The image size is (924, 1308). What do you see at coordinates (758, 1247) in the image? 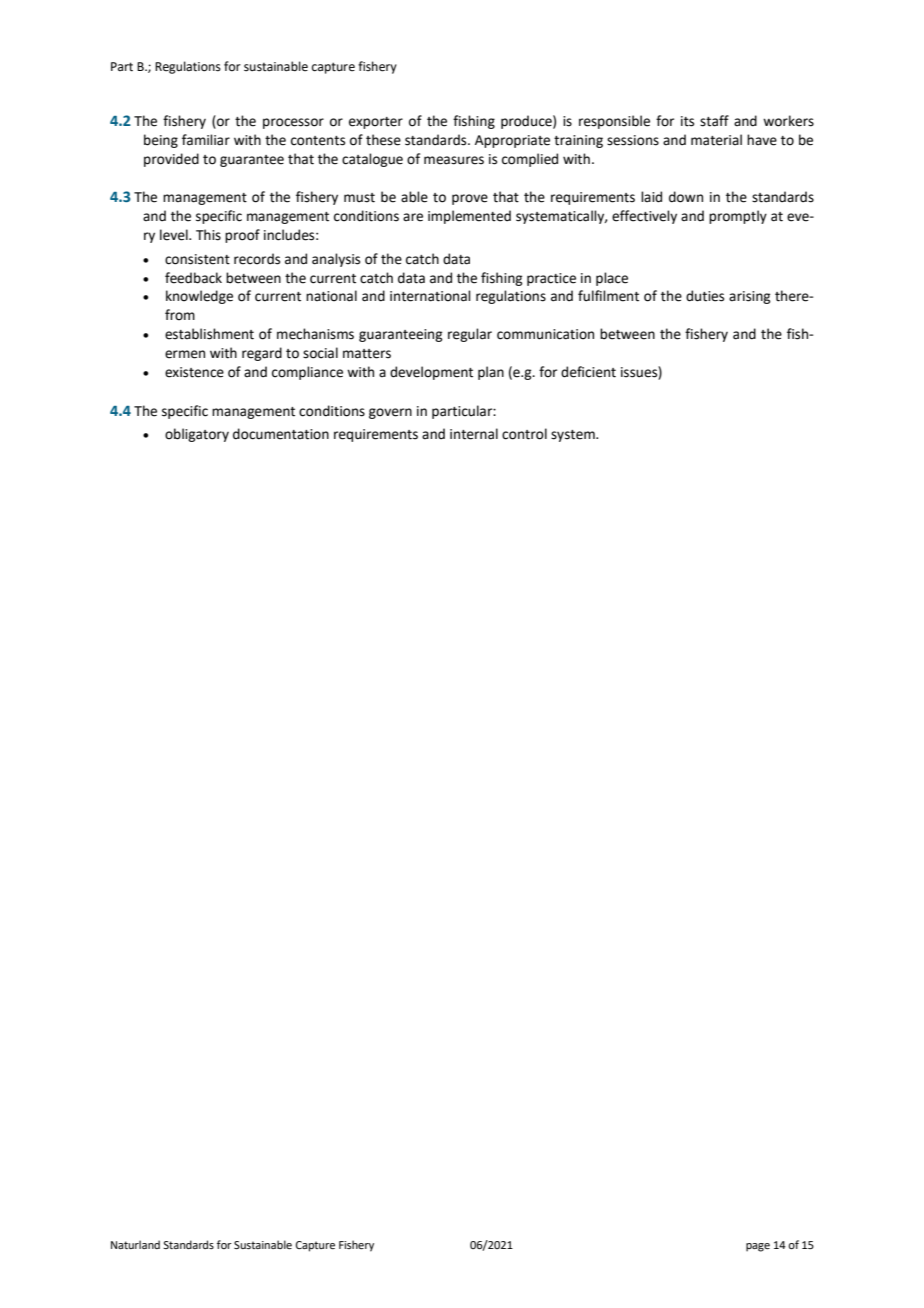
I see `page` at bounding box center [758, 1247].
